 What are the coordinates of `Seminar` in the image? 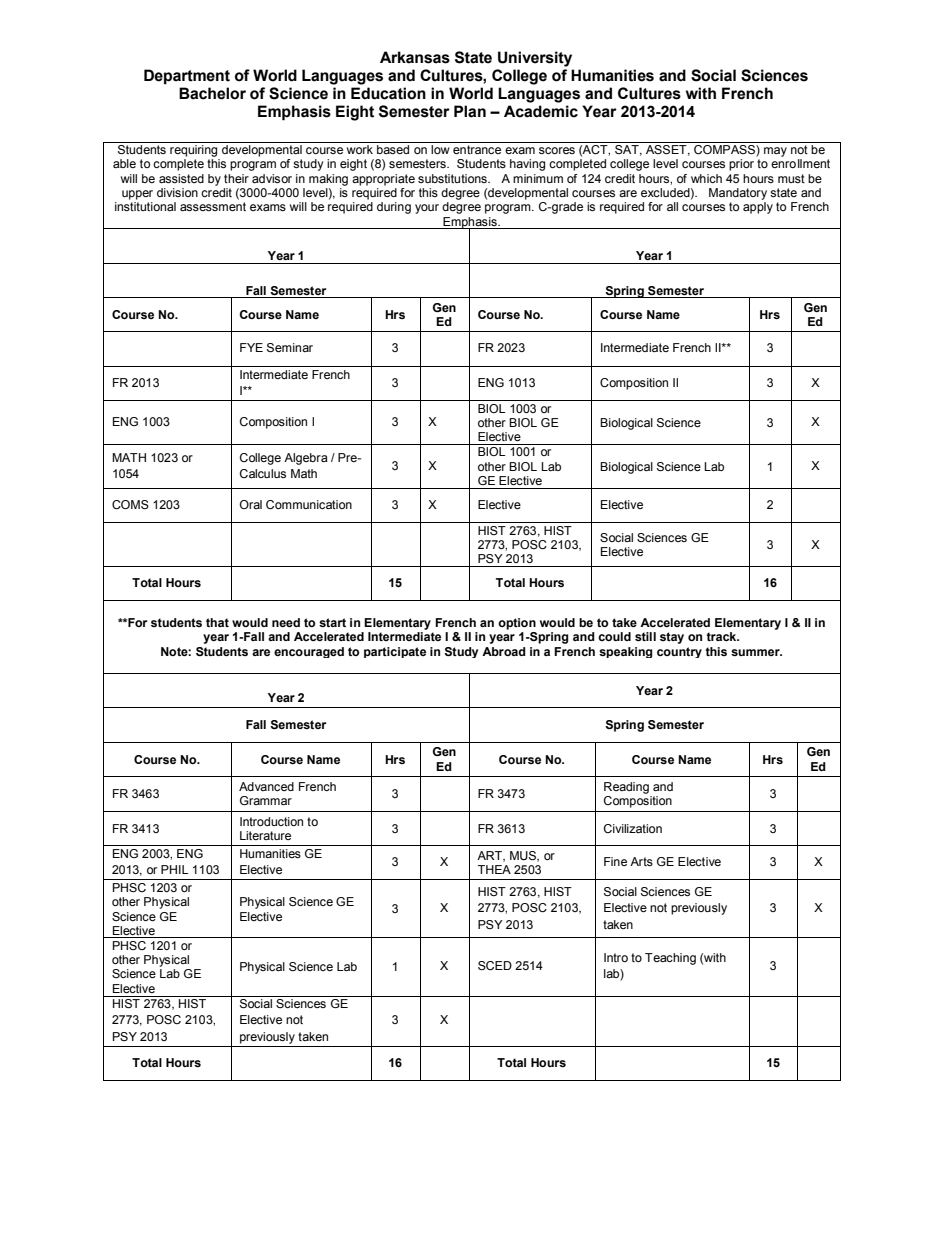 It's located at (290, 348).
